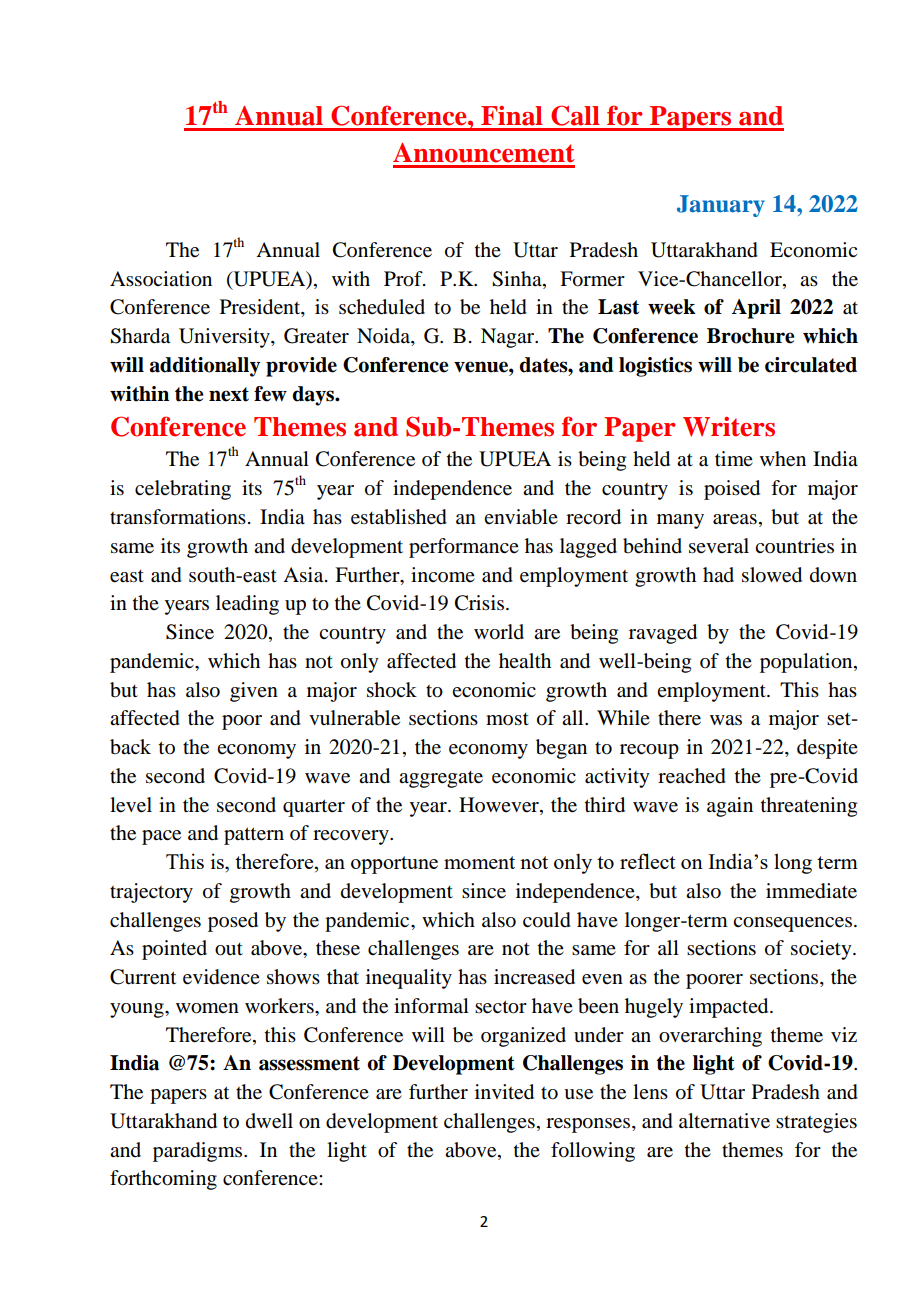 The width and height of the document is (924, 1308). Describe the element at coordinates (721, 206) in the document. I see `January` at that location.
